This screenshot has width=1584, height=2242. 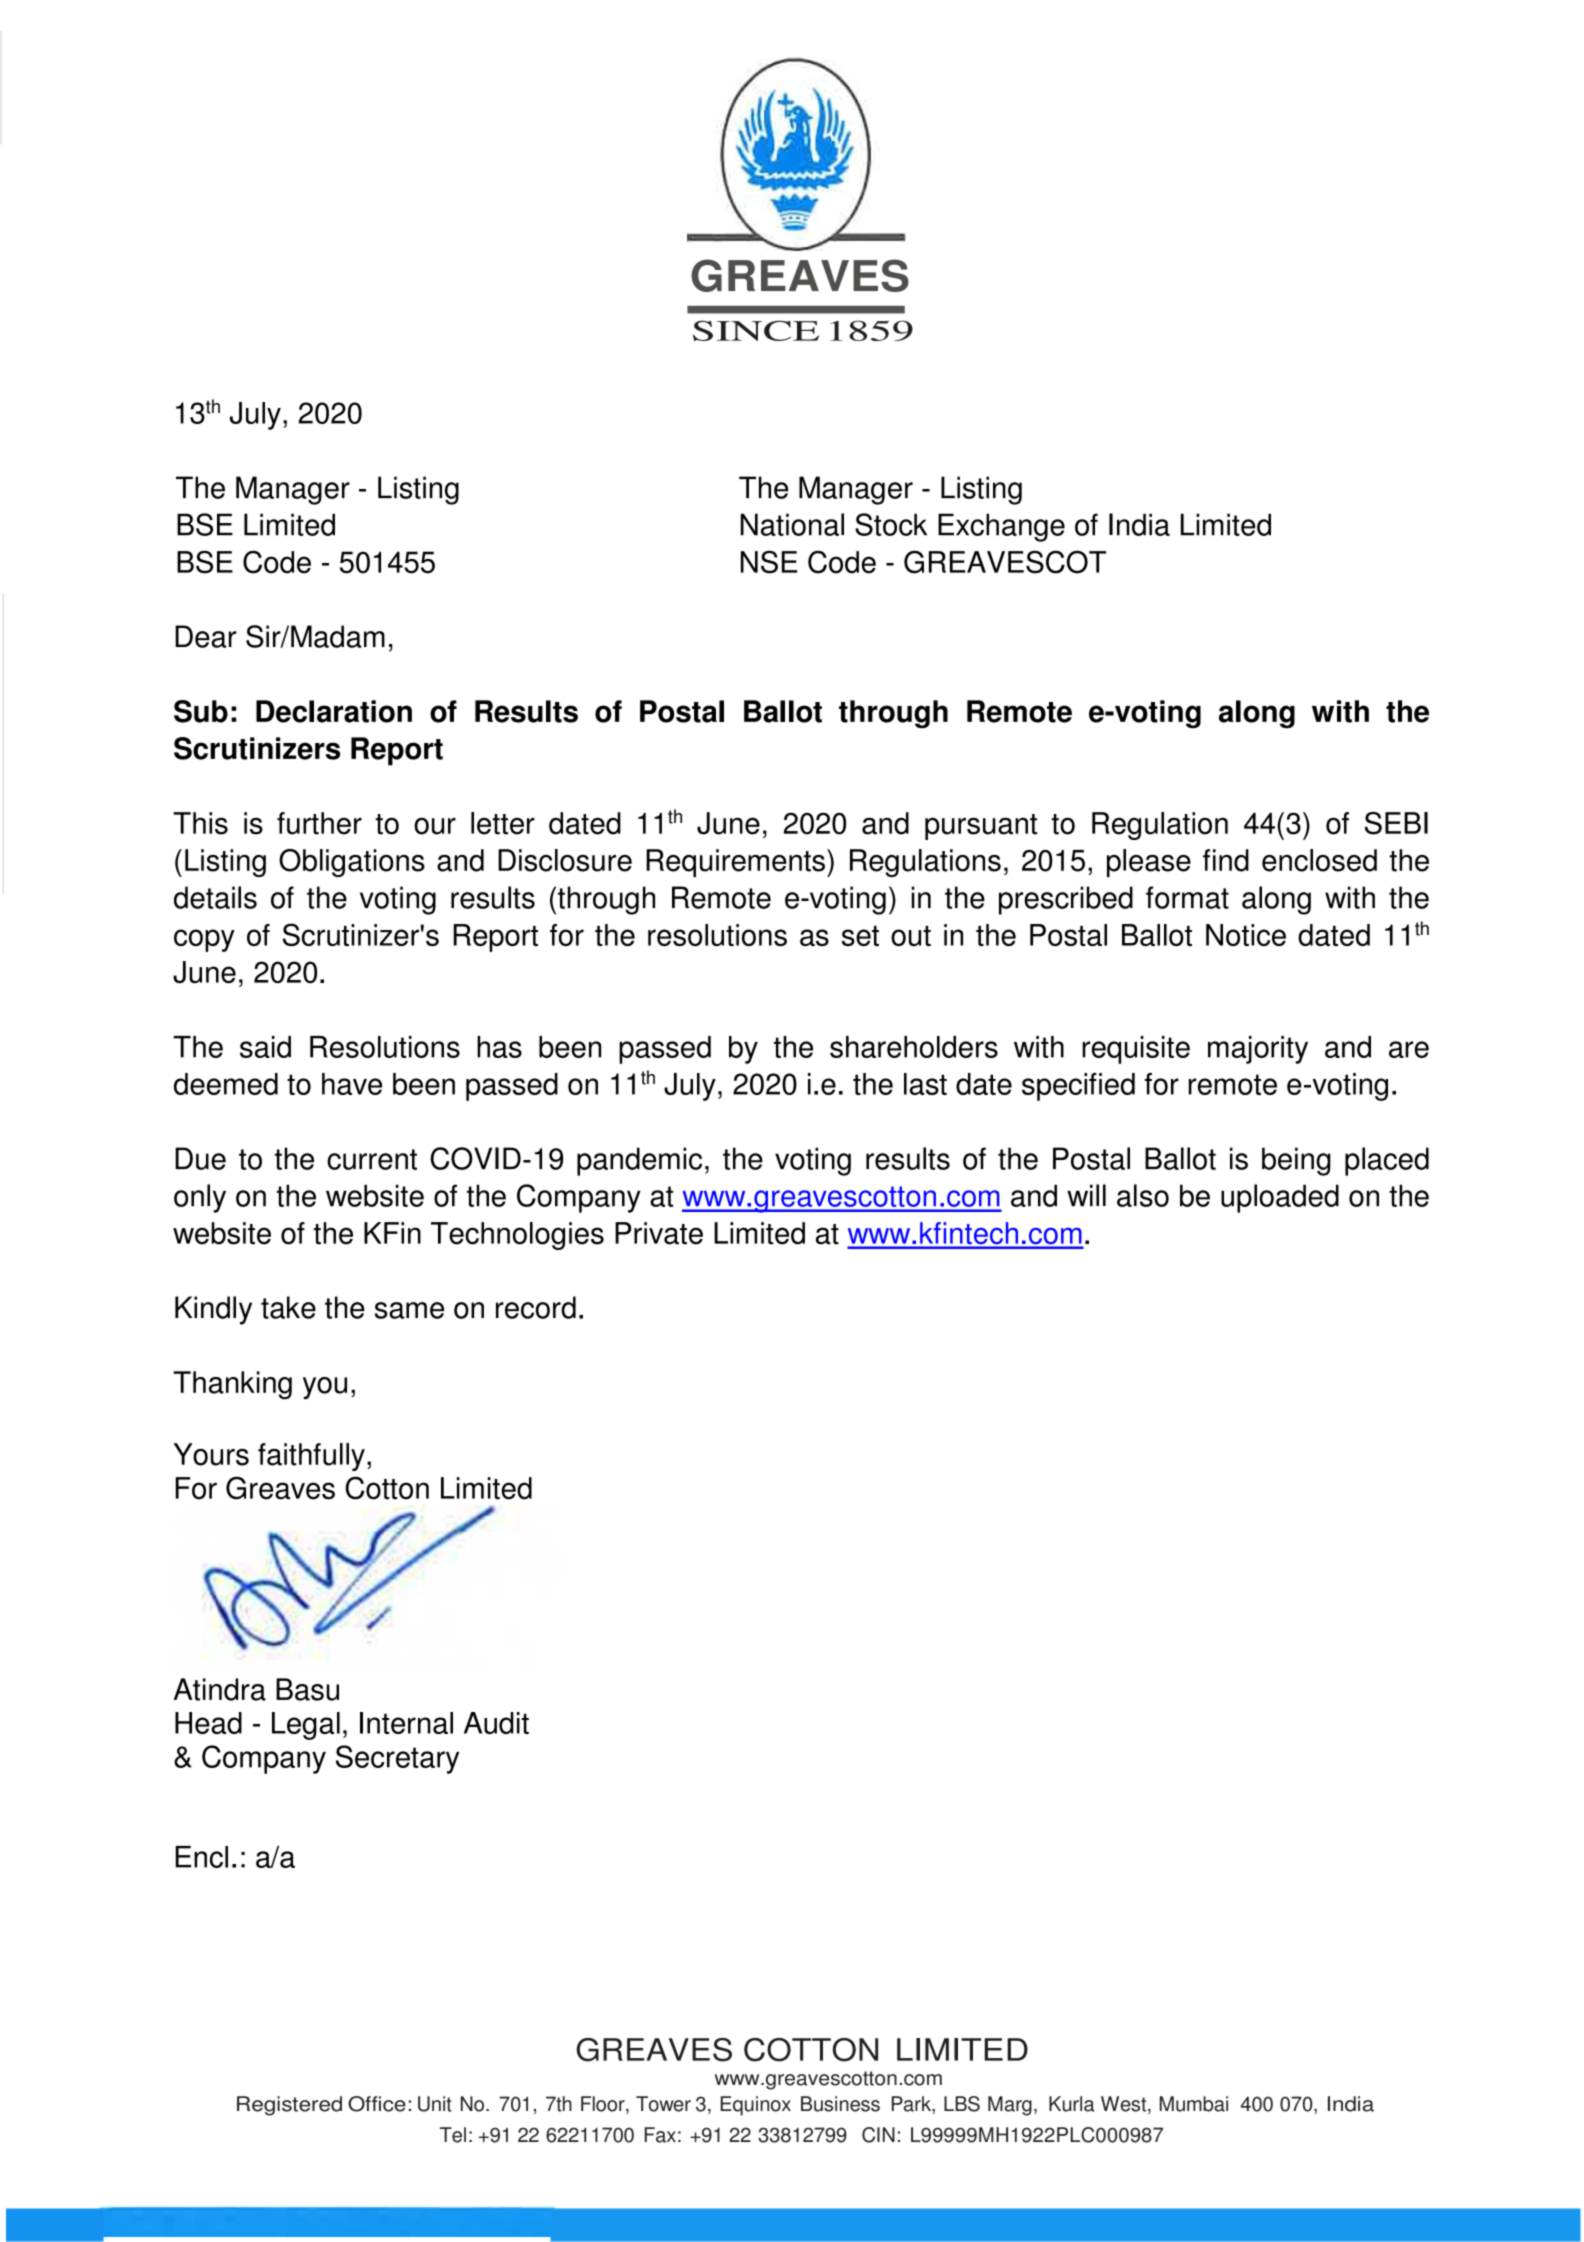 I want to click on Exchange, so click(x=1001, y=527).
